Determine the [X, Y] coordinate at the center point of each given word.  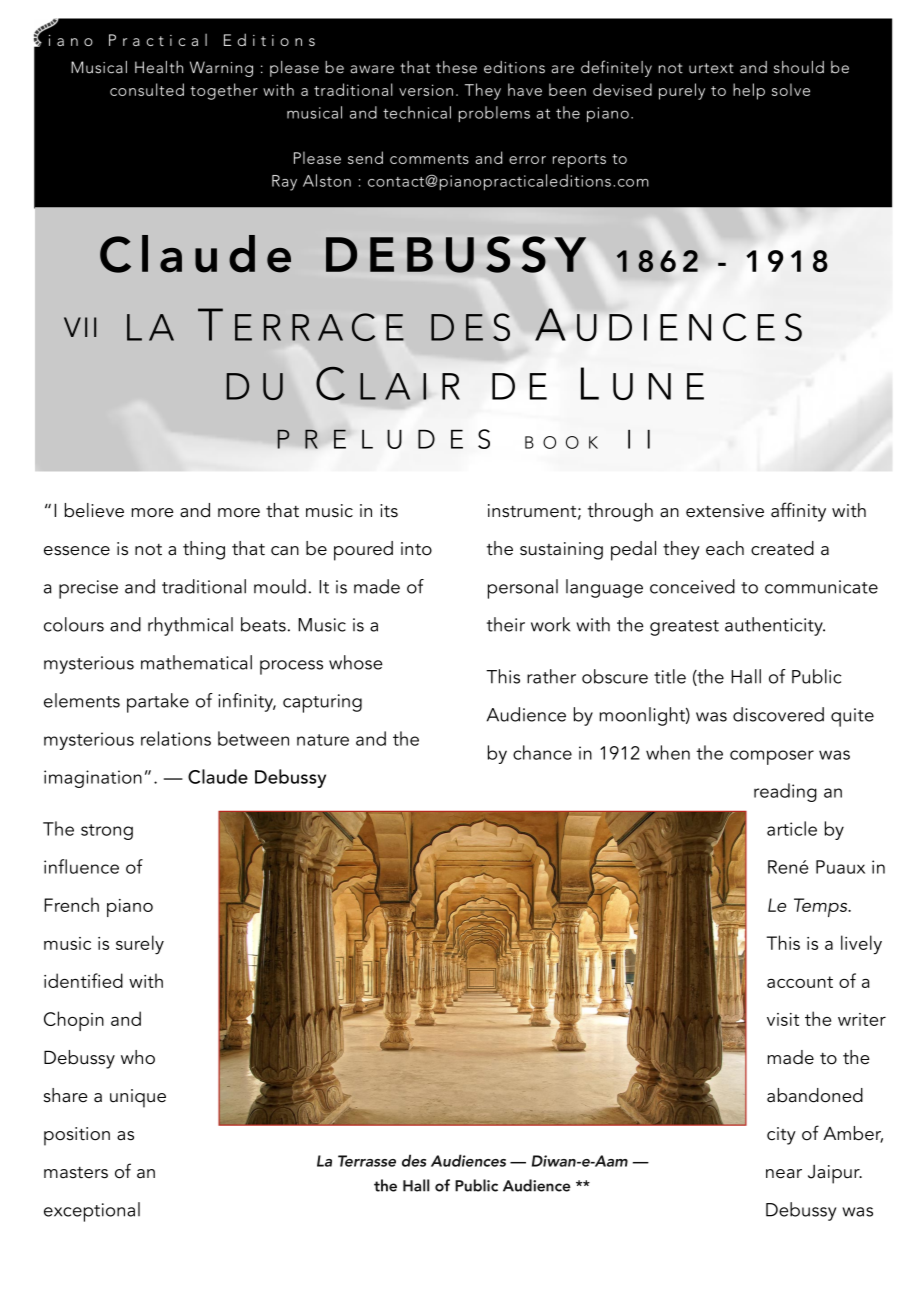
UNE [658, 386]
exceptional [92, 1212]
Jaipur [835, 1174]
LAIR [410, 386]
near [784, 1174]
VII [80, 327]
